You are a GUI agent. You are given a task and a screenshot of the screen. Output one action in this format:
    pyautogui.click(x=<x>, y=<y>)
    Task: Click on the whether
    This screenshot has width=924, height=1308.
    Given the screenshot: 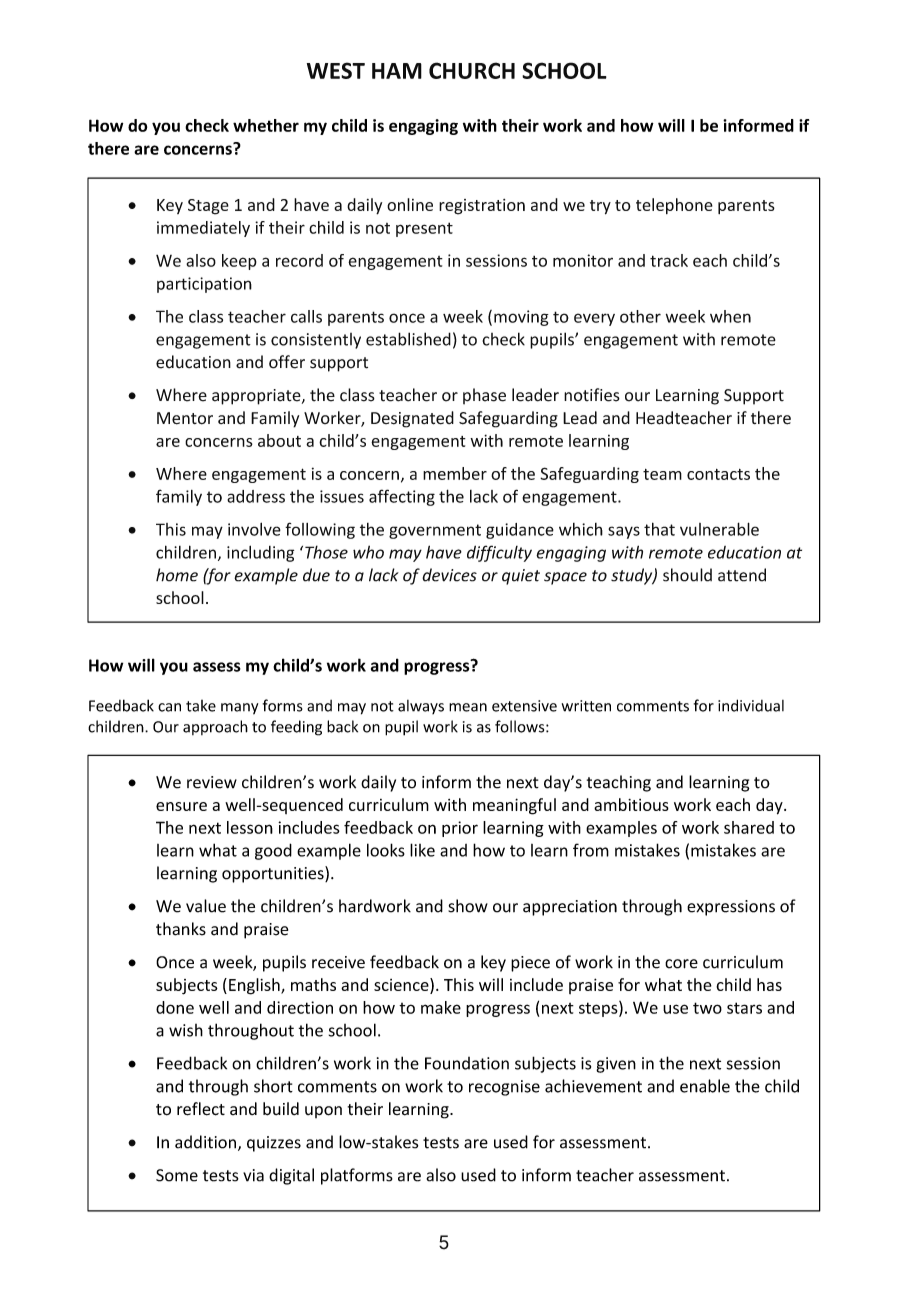 What is the action you would take?
    pyautogui.click(x=266, y=125)
